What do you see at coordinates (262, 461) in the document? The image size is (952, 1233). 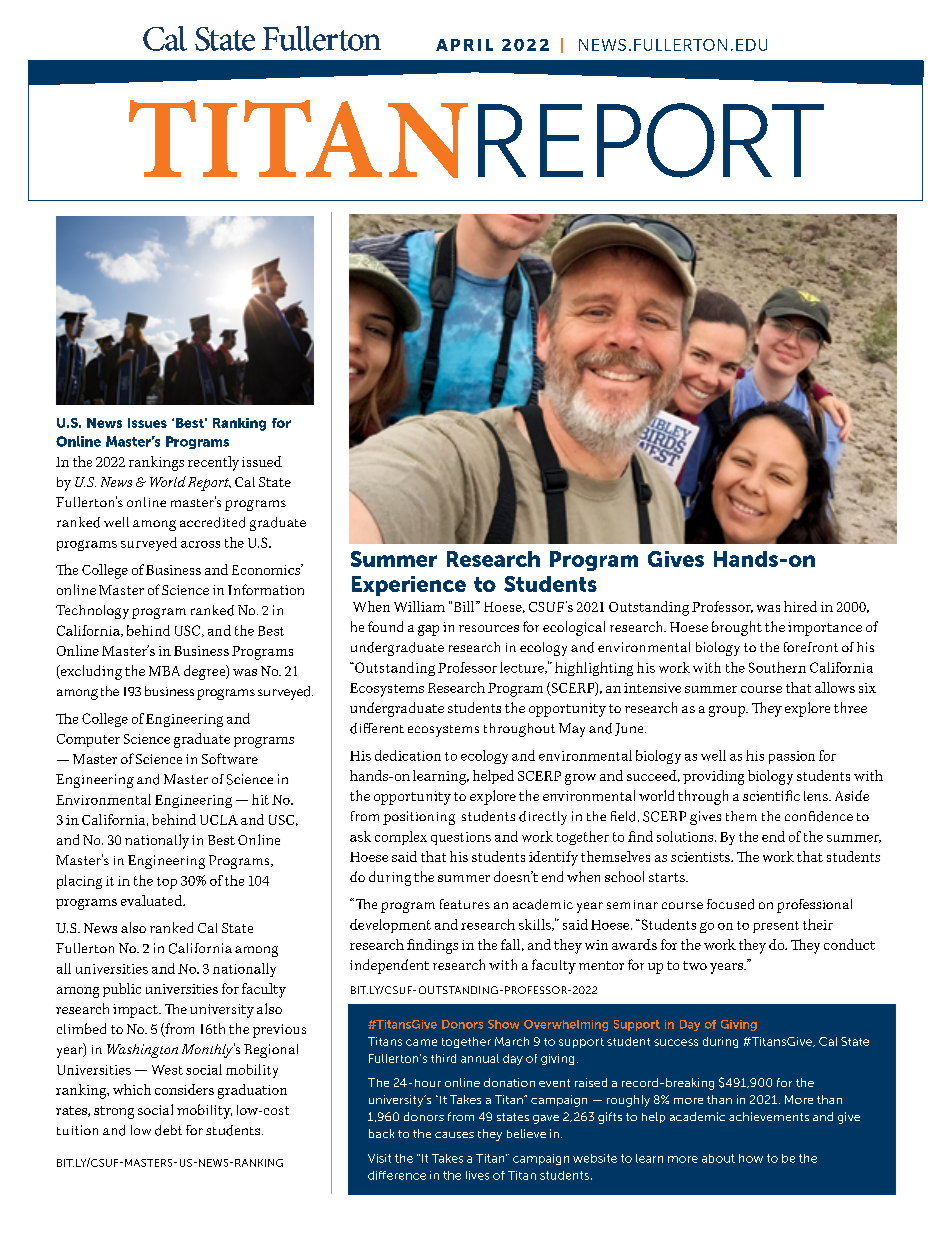 I see `issued` at bounding box center [262, 461].
